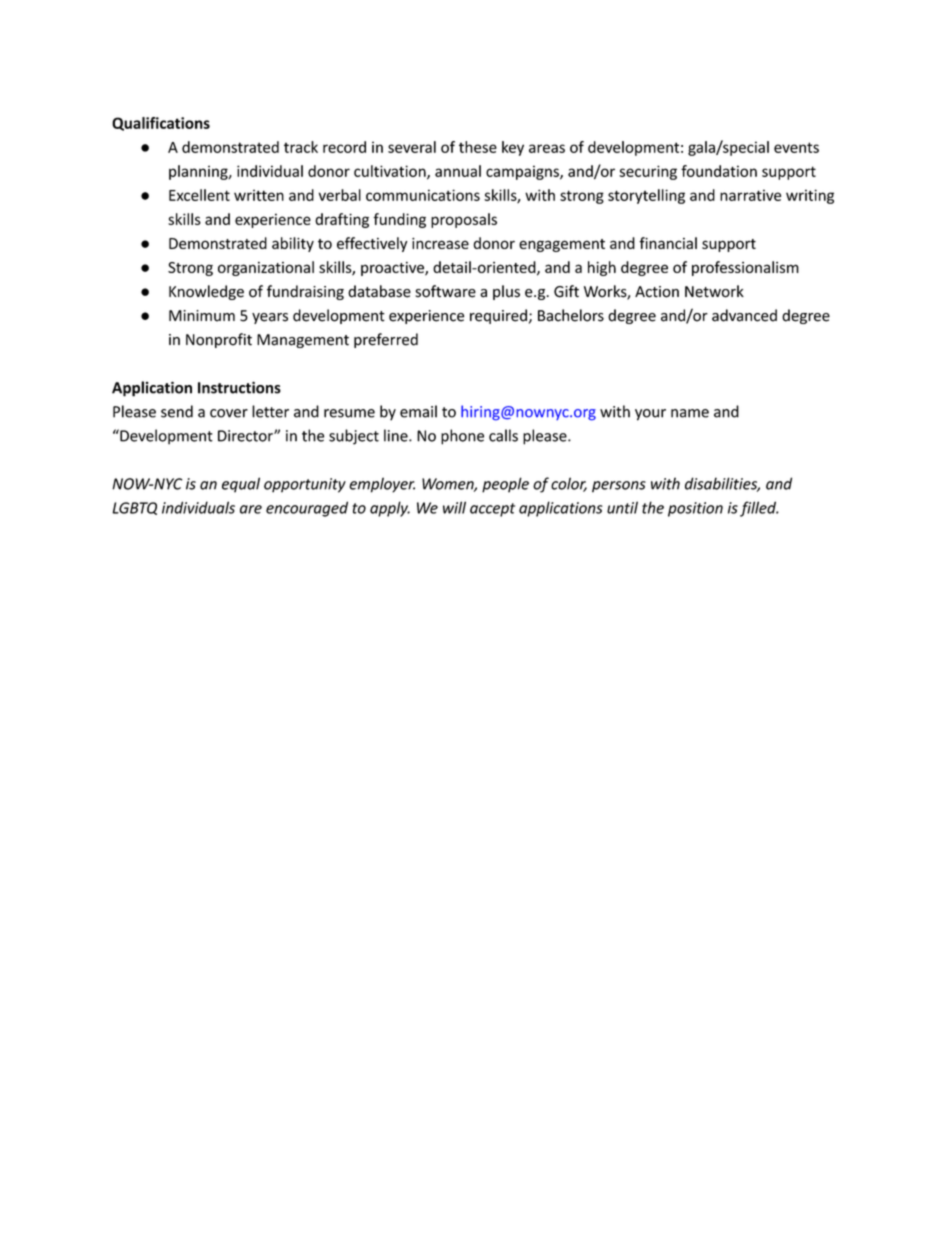  What do you see at coordinates (418, 411) in the screenshot?
I see `email` at bounding box center [418, 411].
